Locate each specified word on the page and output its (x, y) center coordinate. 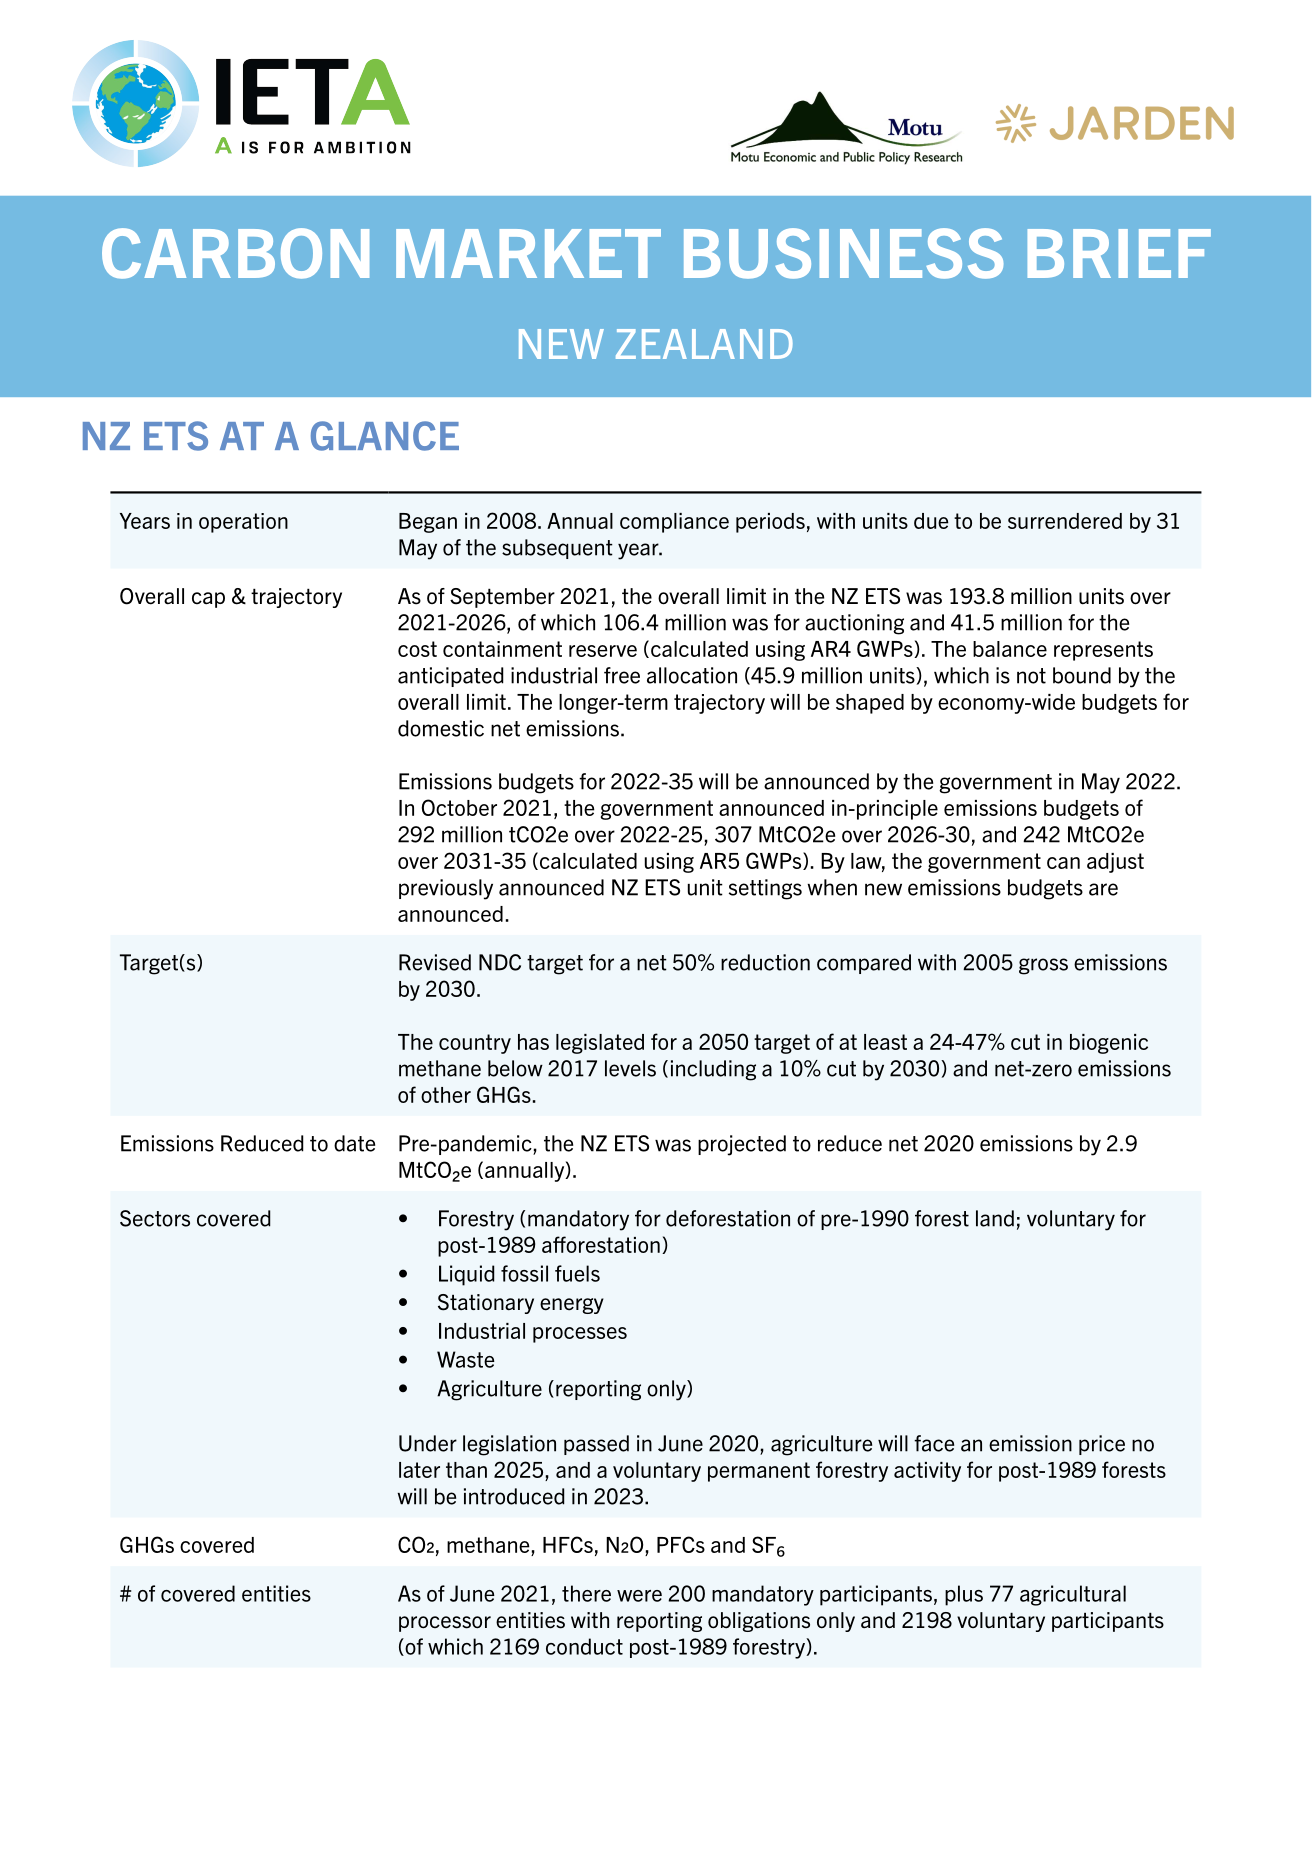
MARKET (528, 253)
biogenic (1109, 1044)
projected (742, 1145)
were (639, 1596)
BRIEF (1119, 253)
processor (445, 1624)
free (622, 675)
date (354, 1143)
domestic (441, 728)
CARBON (235, 253)
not (1031, 676)
